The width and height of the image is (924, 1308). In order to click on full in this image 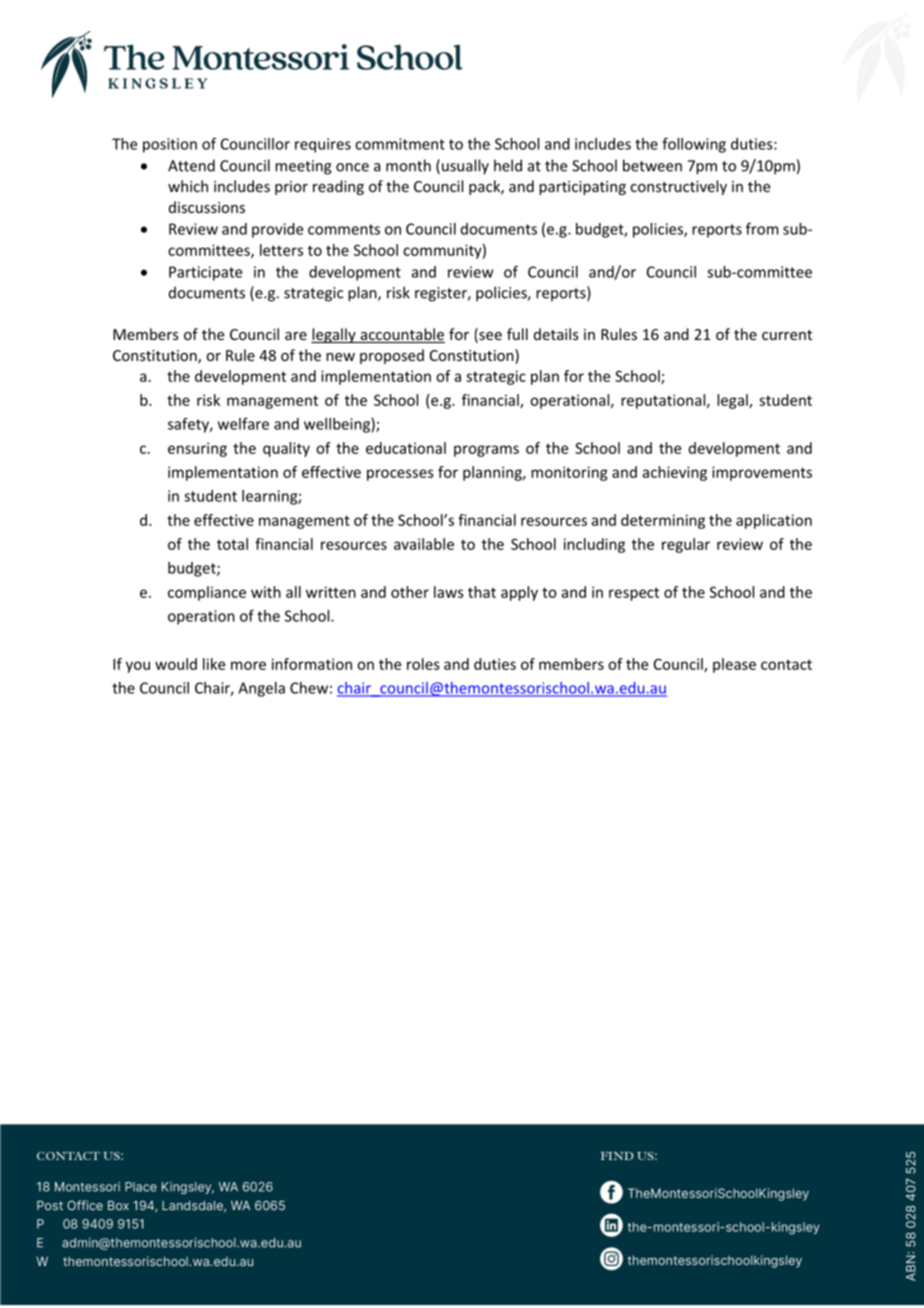, I will do `click(517, 334)`.
